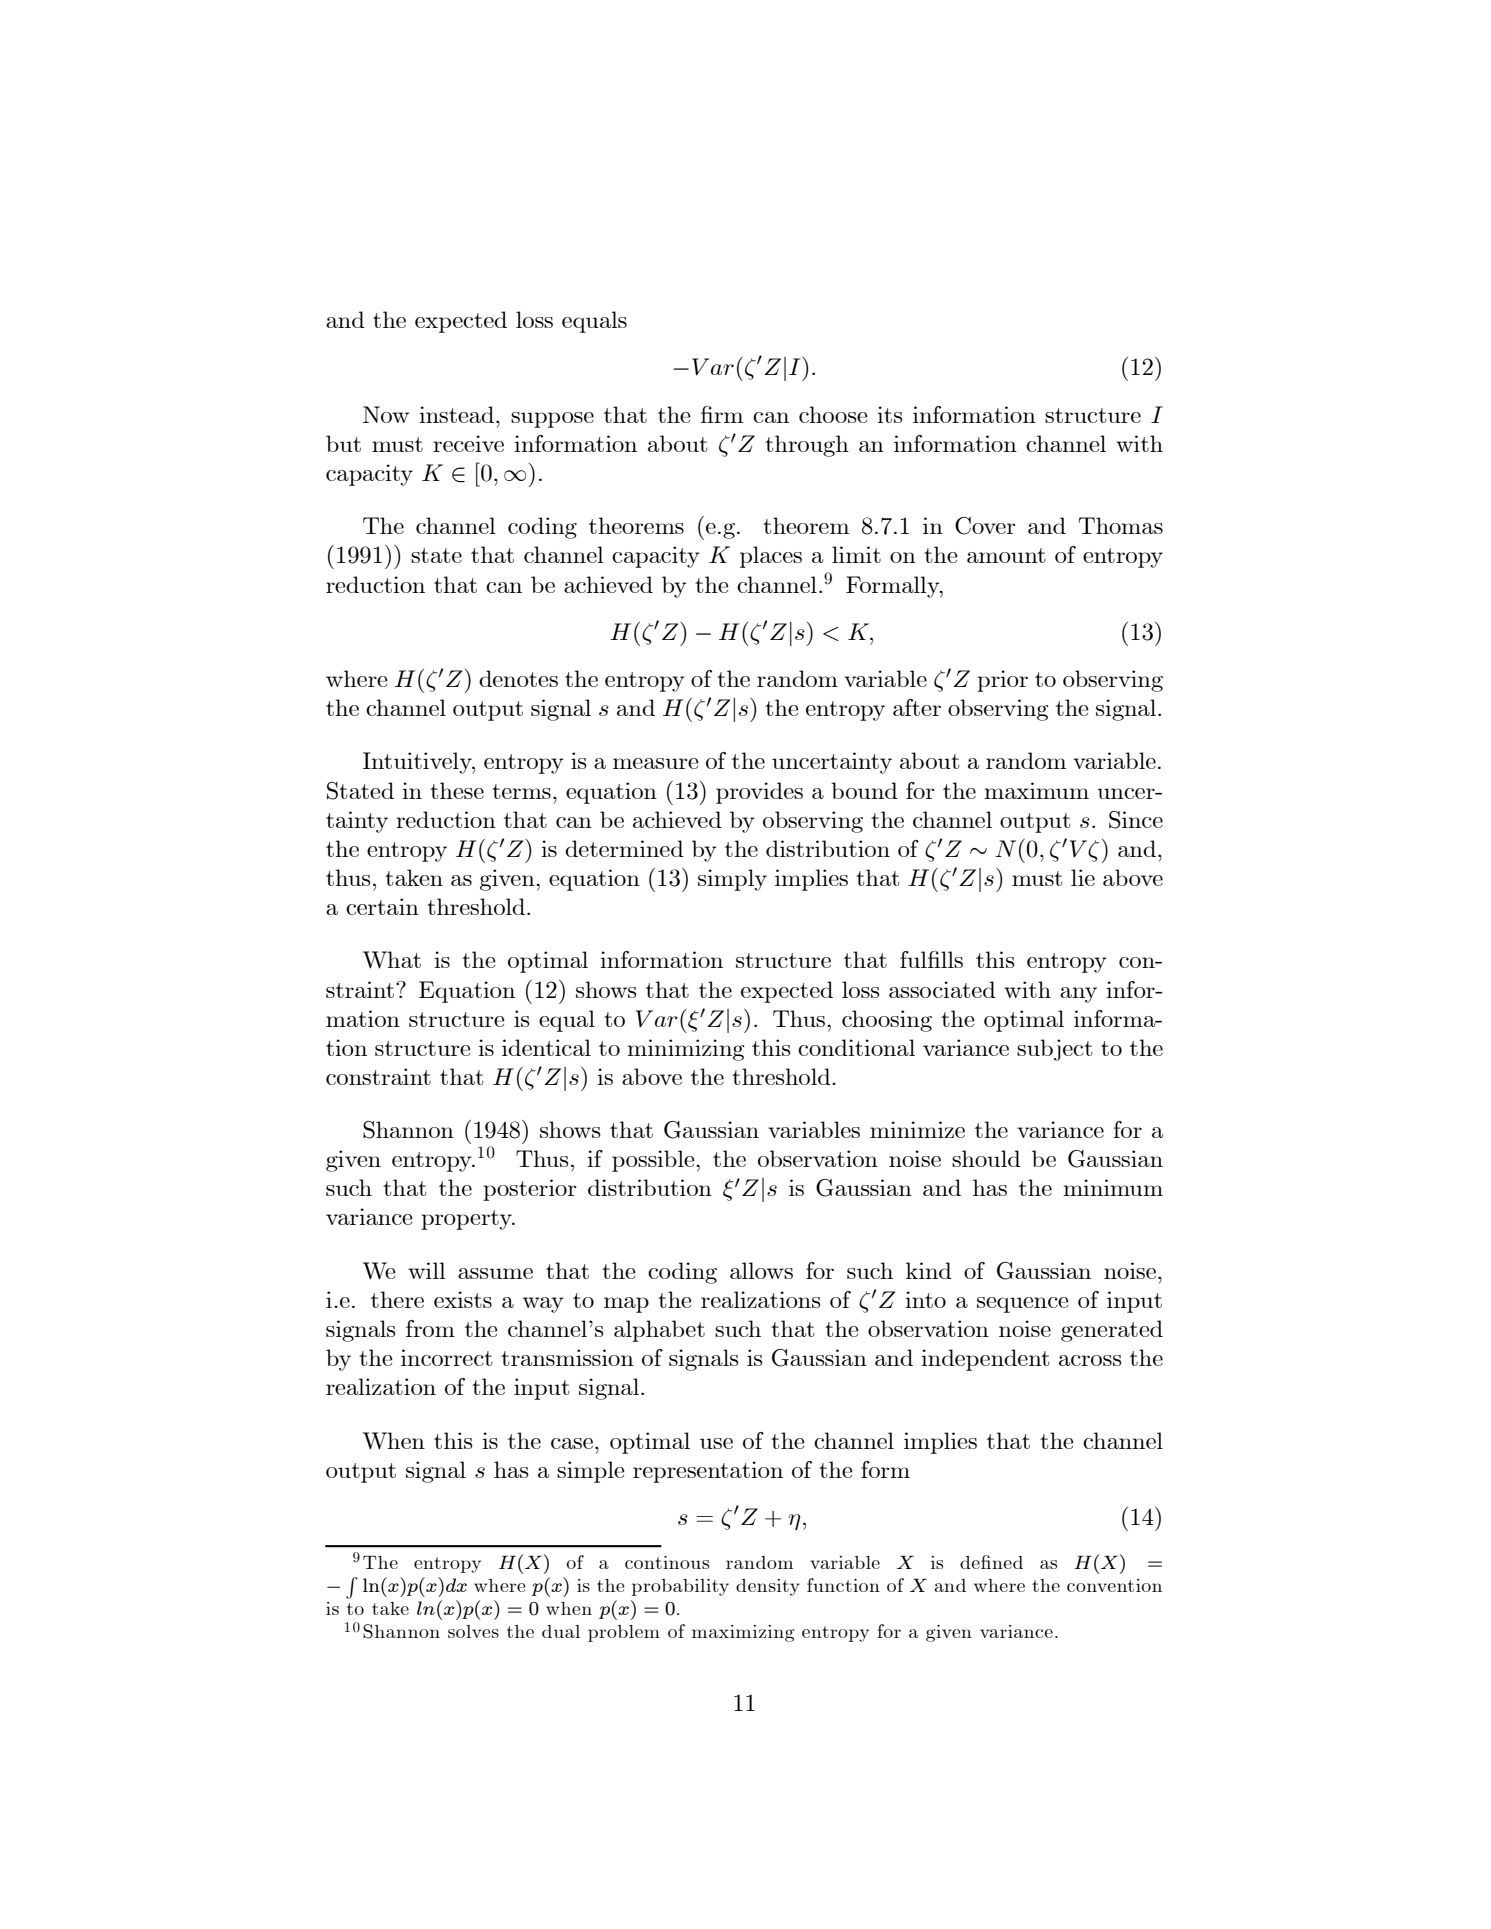  What do you see at coordinates (759, 793) in the screenshot?
I see `provides` at bounding box center [759, 793].
